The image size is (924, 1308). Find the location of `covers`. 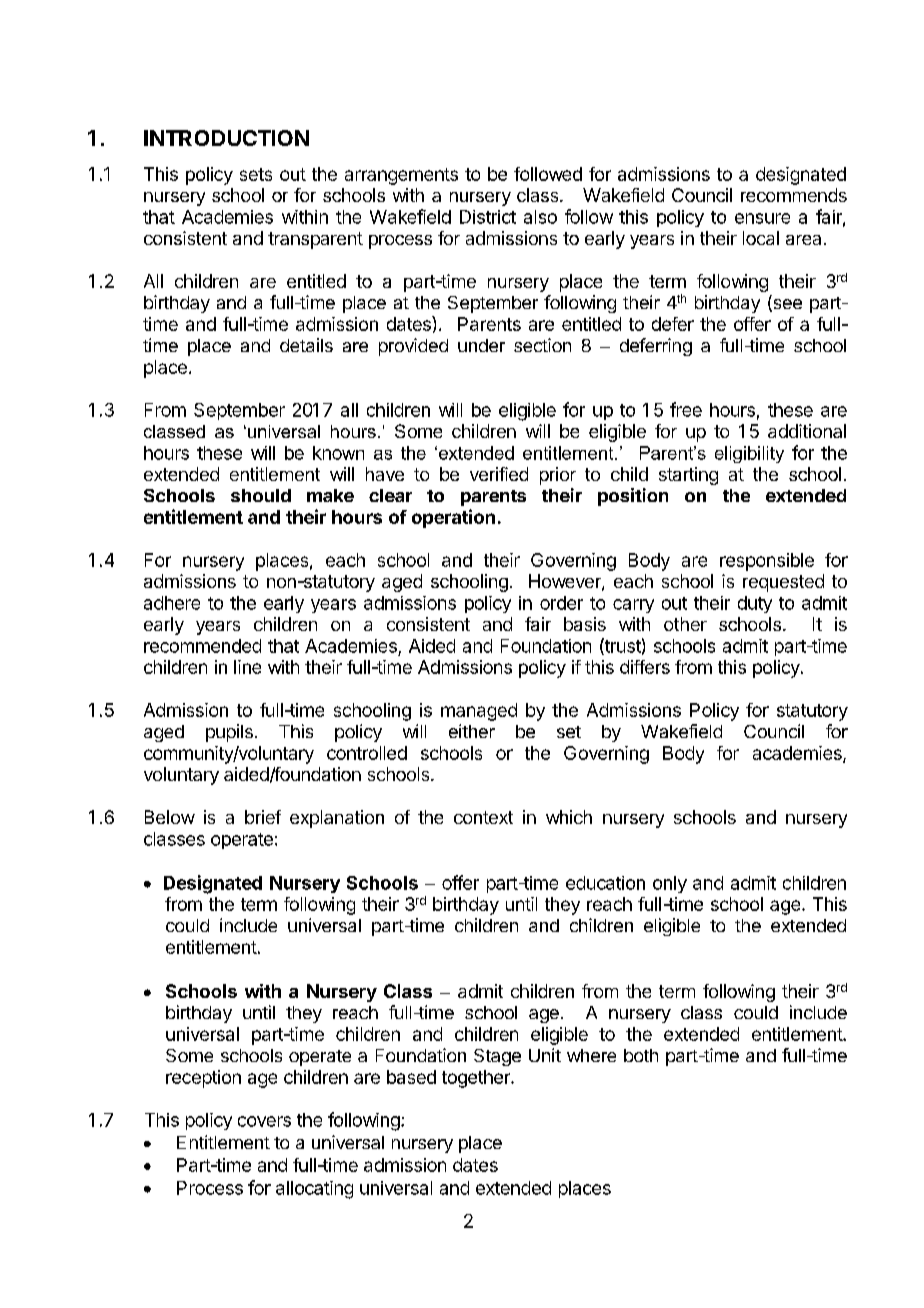

covers is located at coordinates (264, 1121).
